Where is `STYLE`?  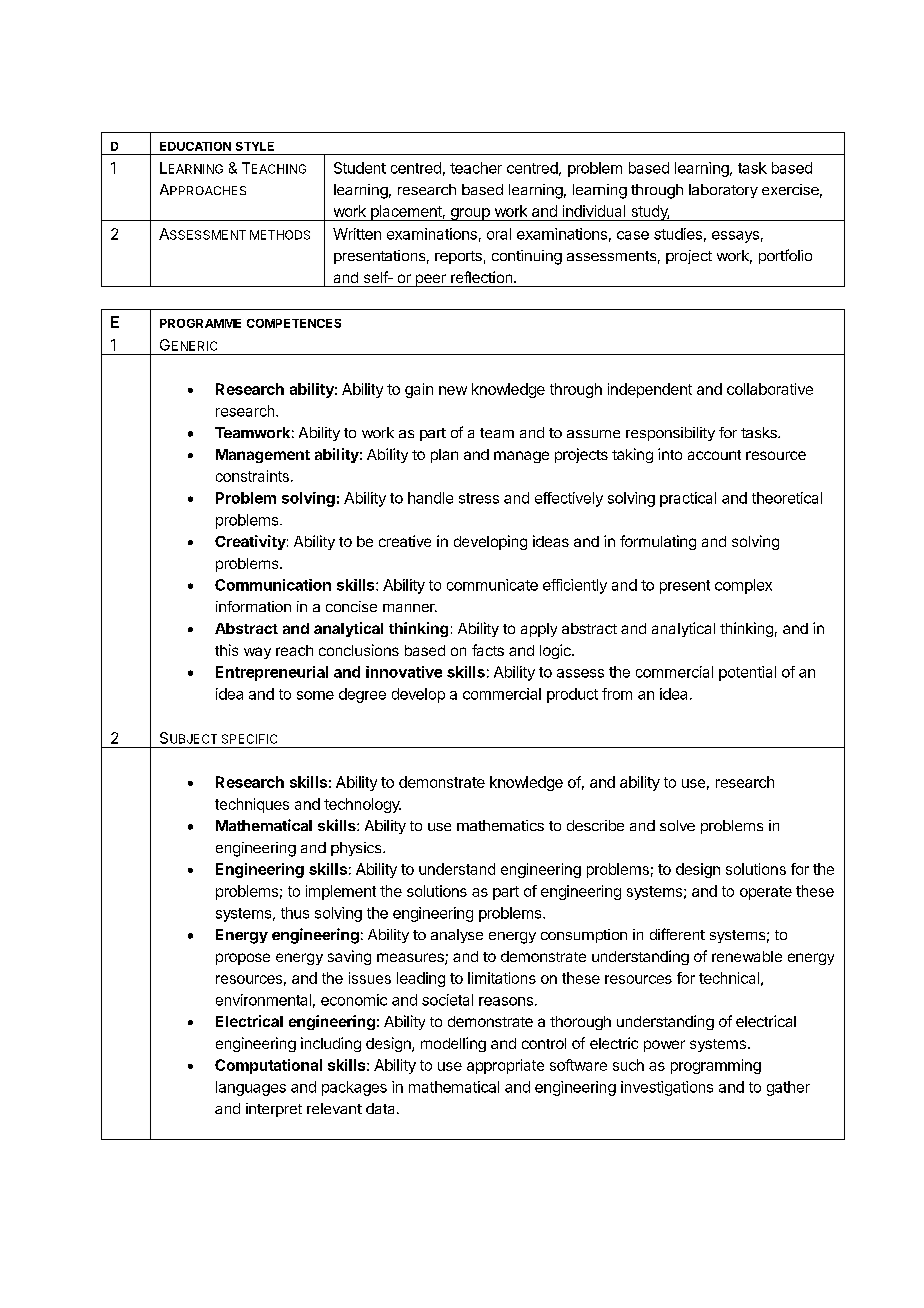 STYLE is located at coordinates (255, 146).
